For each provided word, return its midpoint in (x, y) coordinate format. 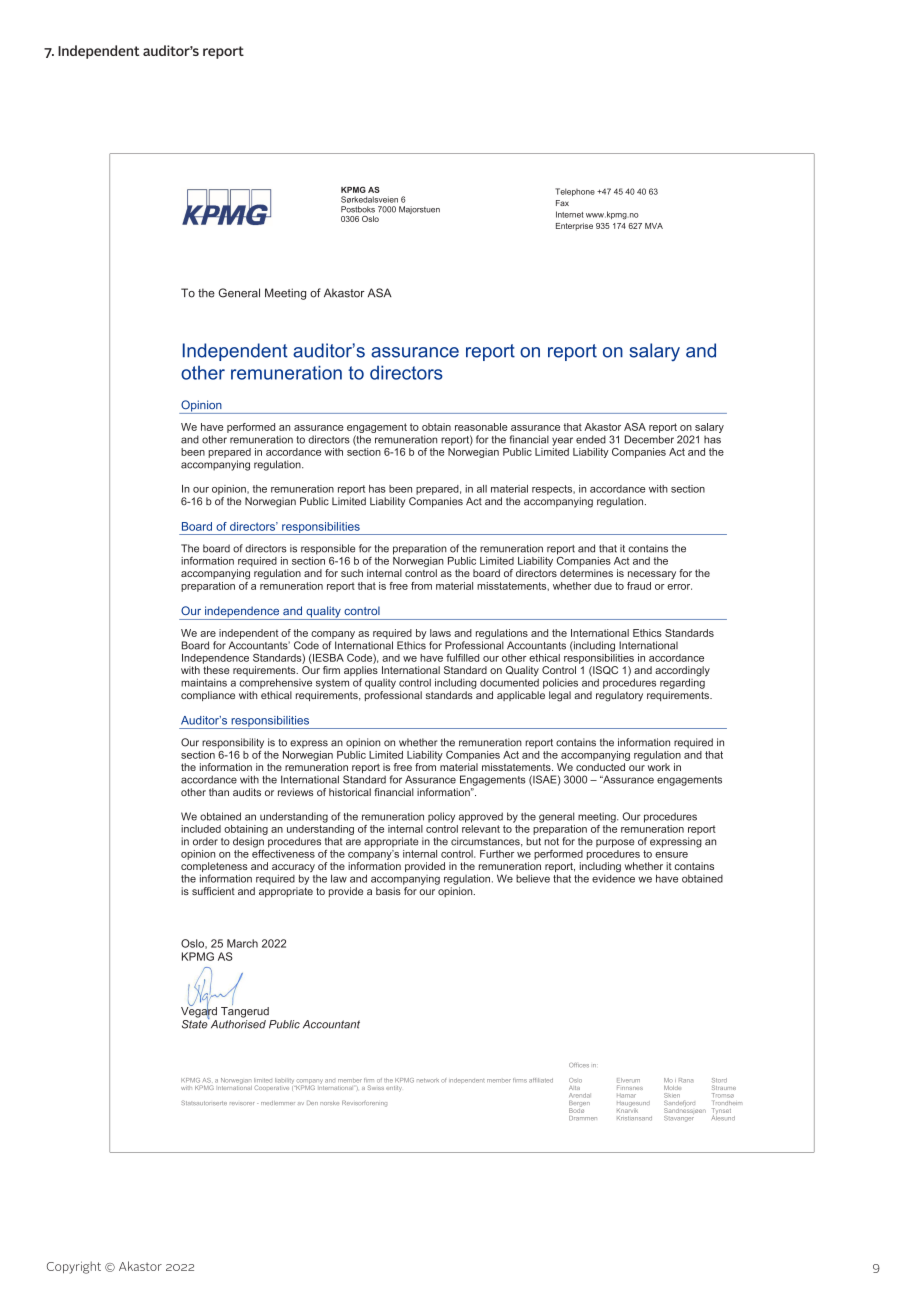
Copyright (74, 1267)
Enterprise (574, 227)
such (352, 573)
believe (533, 878)
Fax (562, 203)
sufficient (213, 891)
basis (388, 891)
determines (586, 573)
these (216, 670)
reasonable (481, 427)
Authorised (237, 1023)
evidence (613, 877)
